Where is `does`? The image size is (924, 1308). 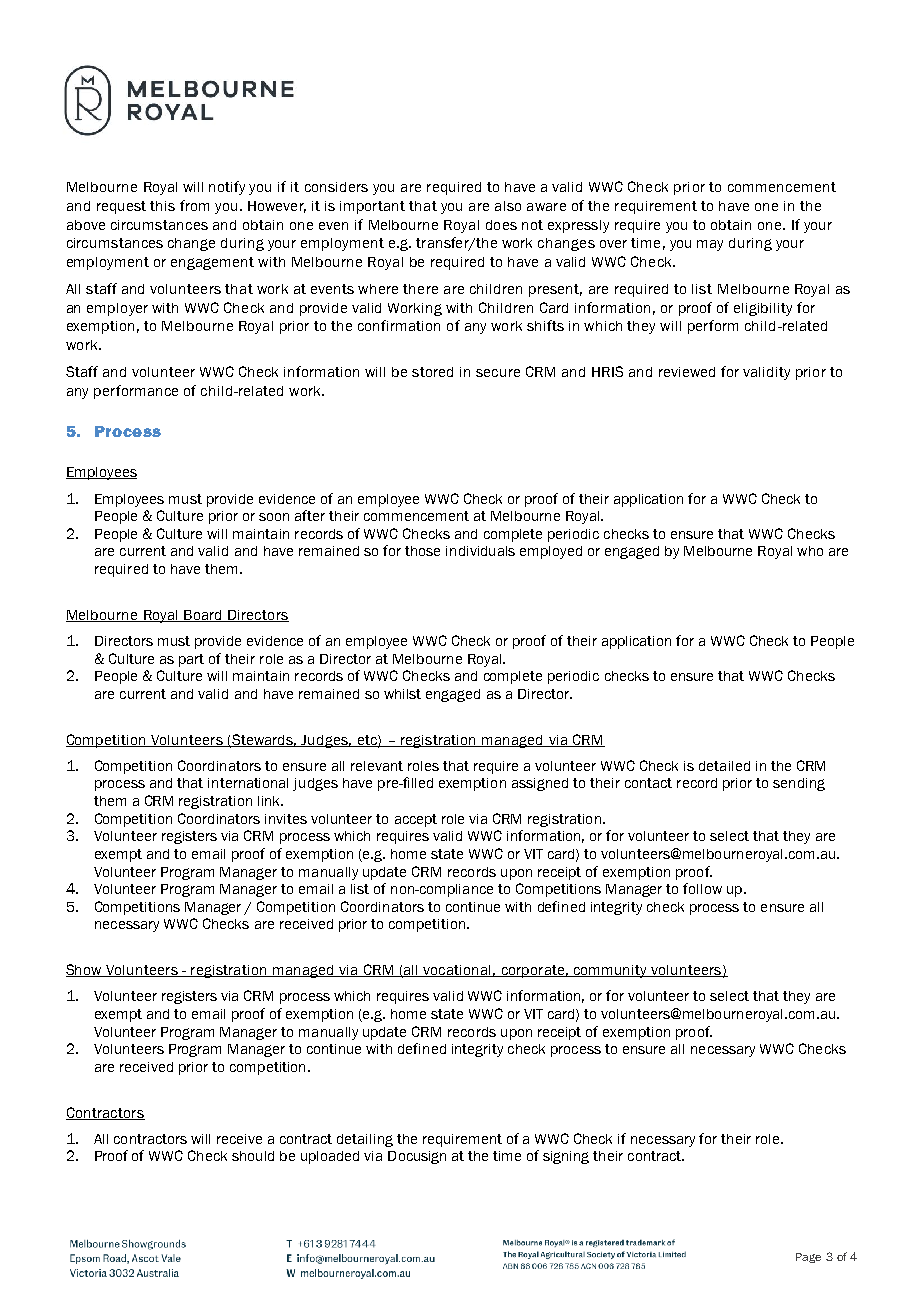 does is located at coordinates (501, 225).
